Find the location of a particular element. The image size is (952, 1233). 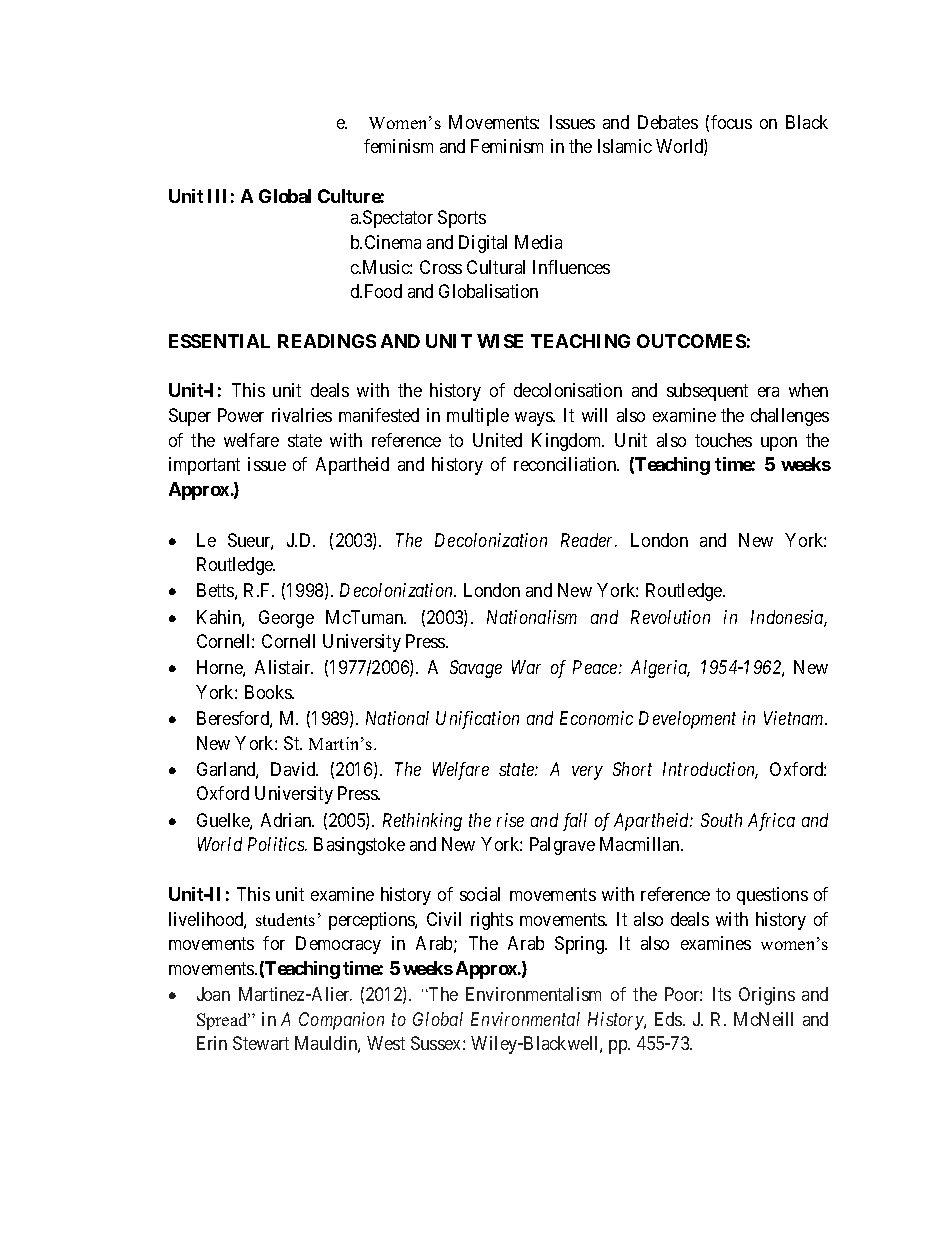

West is located at coordinates (386, 1043).
